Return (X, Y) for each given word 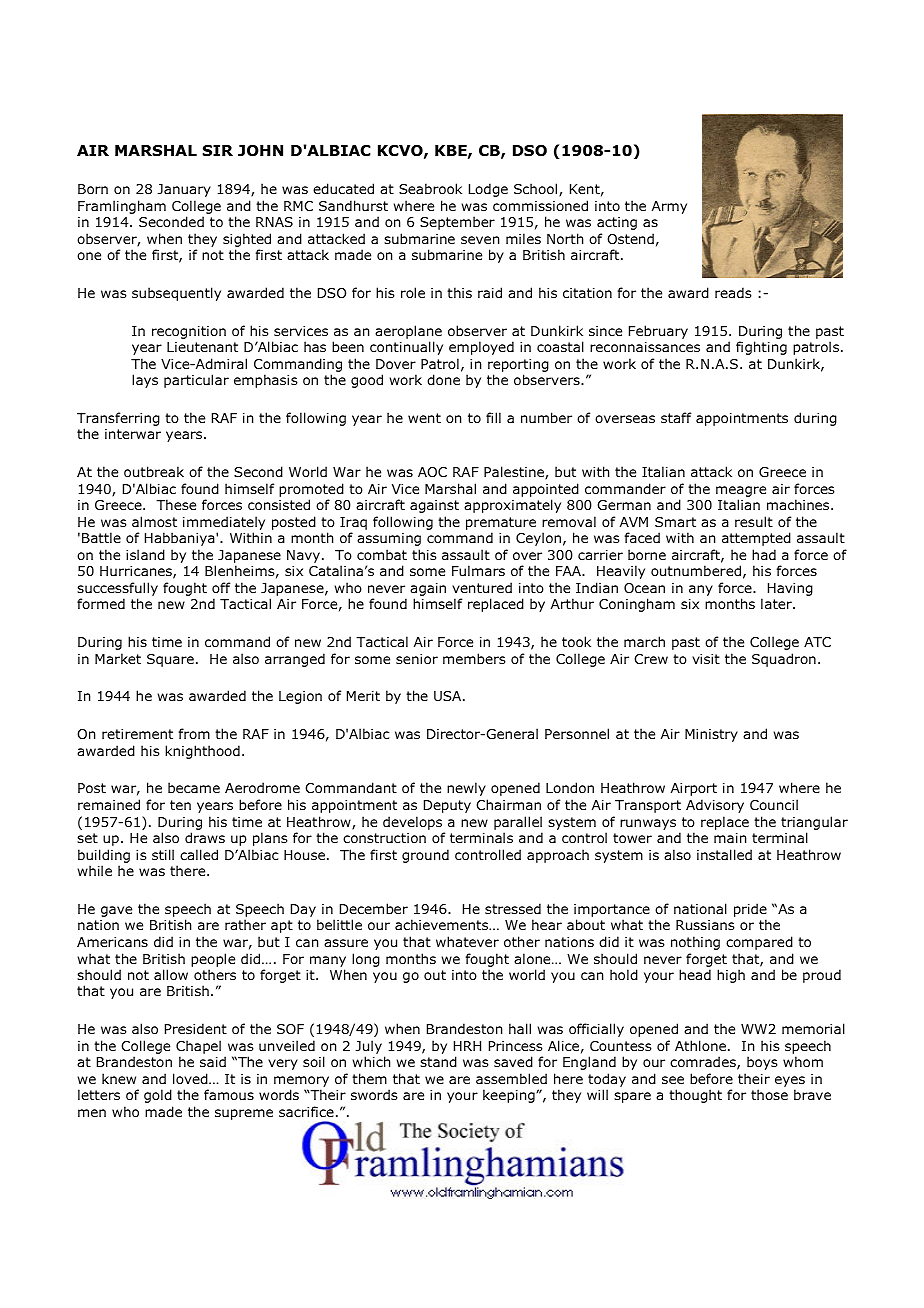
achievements (443, 924)
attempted (756, 539)
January (184, 190)
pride (750, 910)
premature (501, 525)
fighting (761, 348)
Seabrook (430, 189)
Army (669, 207)
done (443, 380)
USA (449, 696)
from (194, 733)
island (145, 555)
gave (116, 911)
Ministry (711, 735)
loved (191, 1079)
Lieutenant (202, 347)
